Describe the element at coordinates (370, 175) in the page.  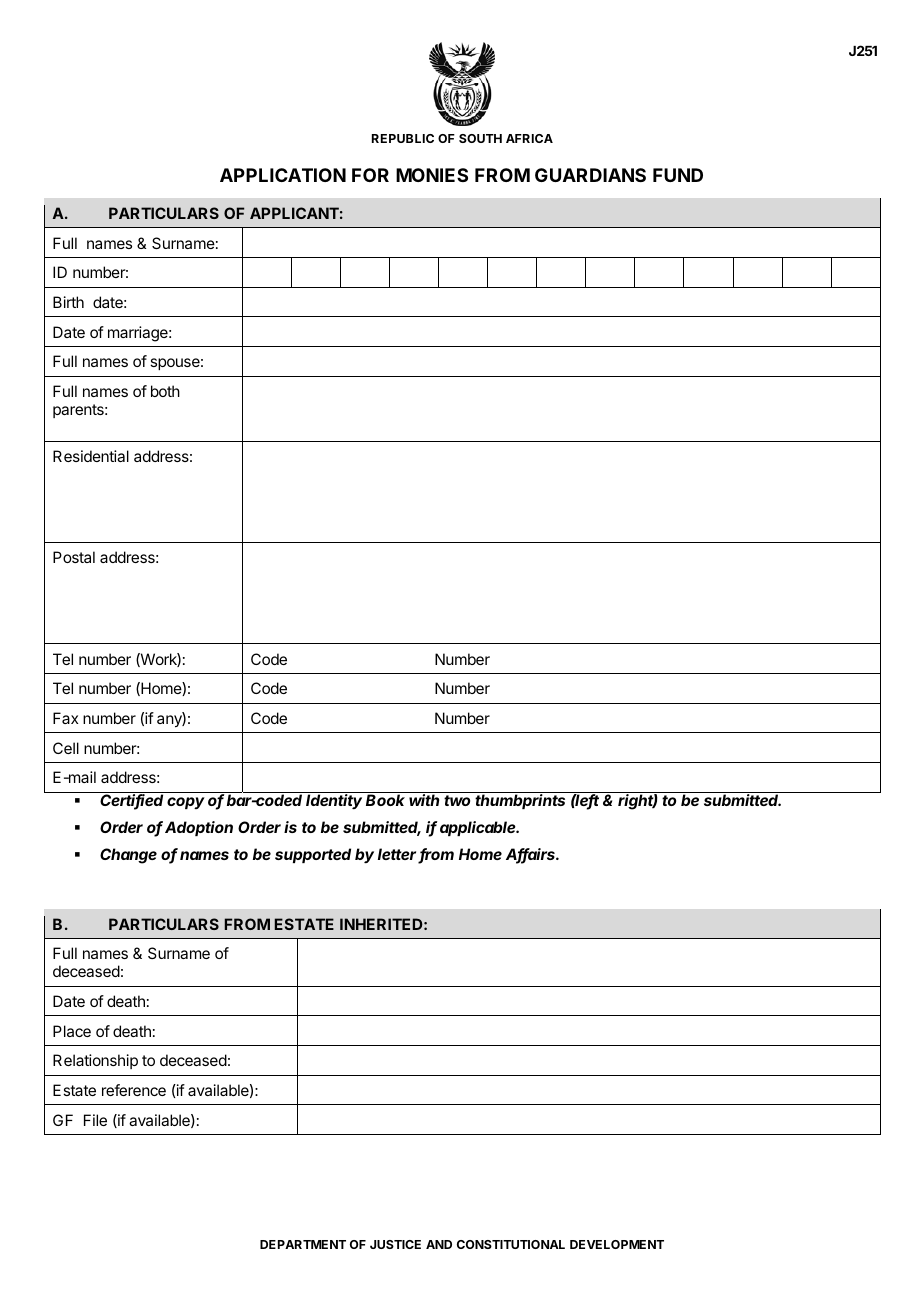
I see `FOR` at that location.
